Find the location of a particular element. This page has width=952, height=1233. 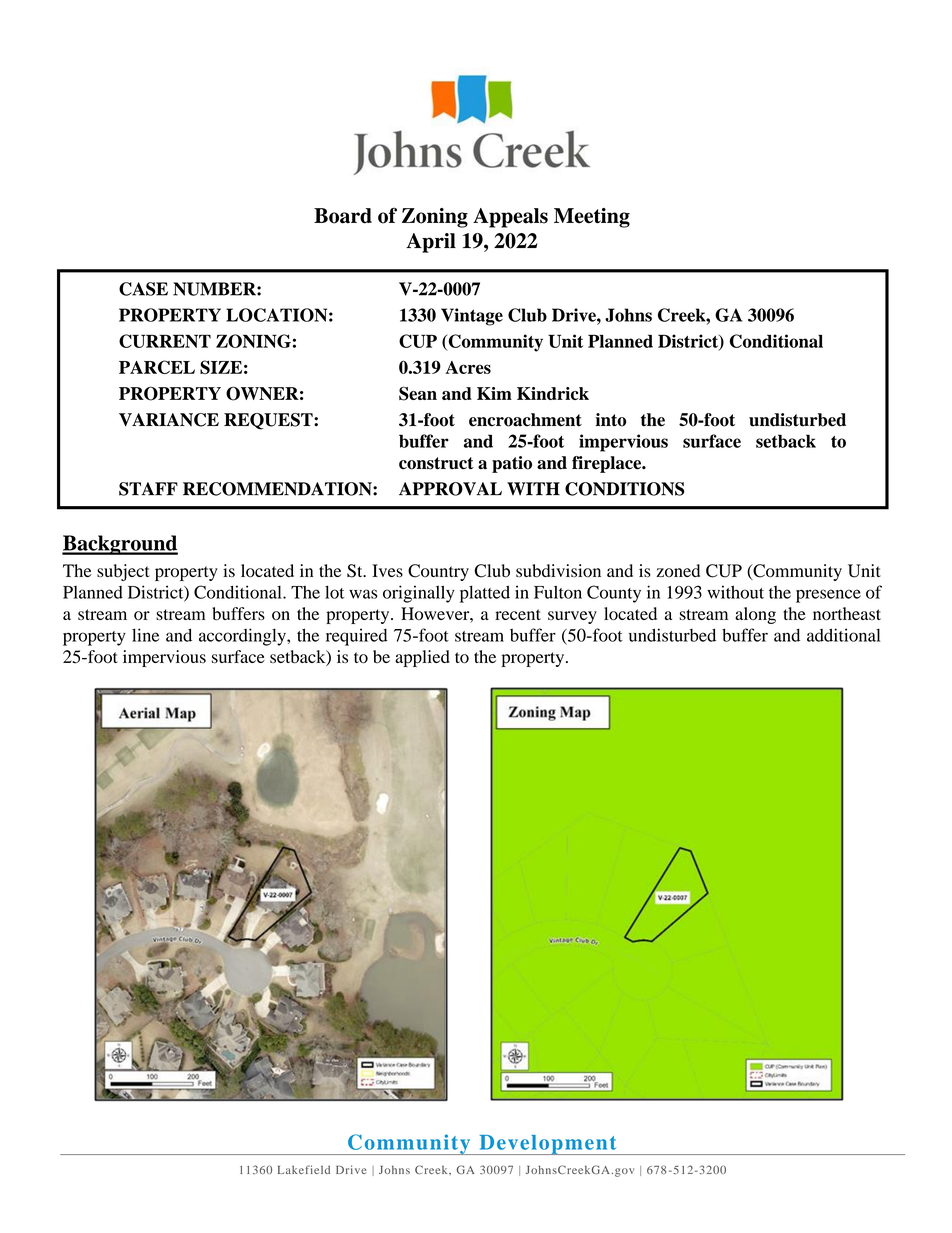

Development is located at coordinates (548, 1145).
